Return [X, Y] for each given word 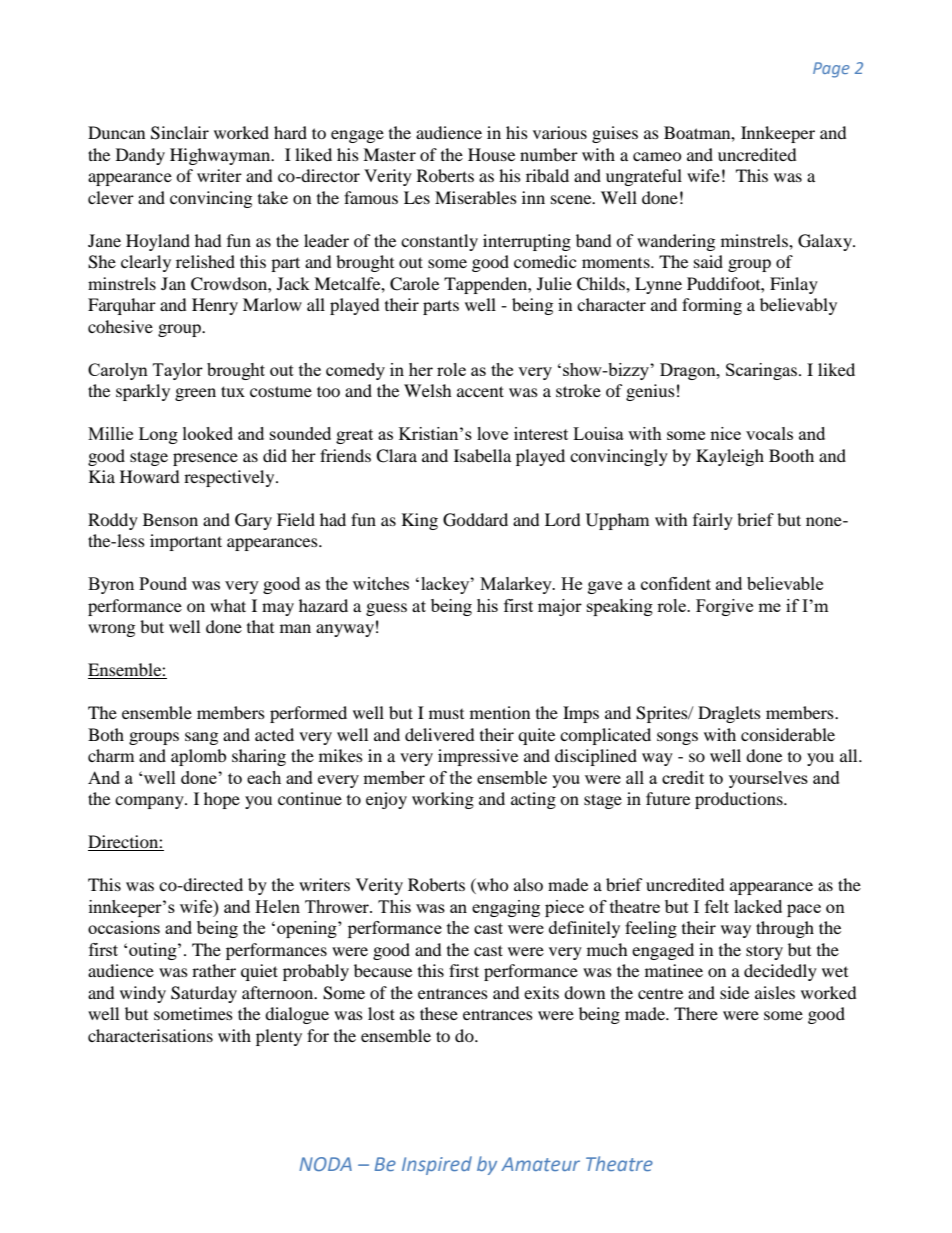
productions [740, 800]
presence [205, 459]
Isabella [482, 455]
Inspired [437, 1165]
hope [222, 800]
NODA [325, 1164]
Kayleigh [730, 457]
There [696, 1013]
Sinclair [180, 133]
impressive [478, 757]
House [491, 154]
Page [831, 70]
